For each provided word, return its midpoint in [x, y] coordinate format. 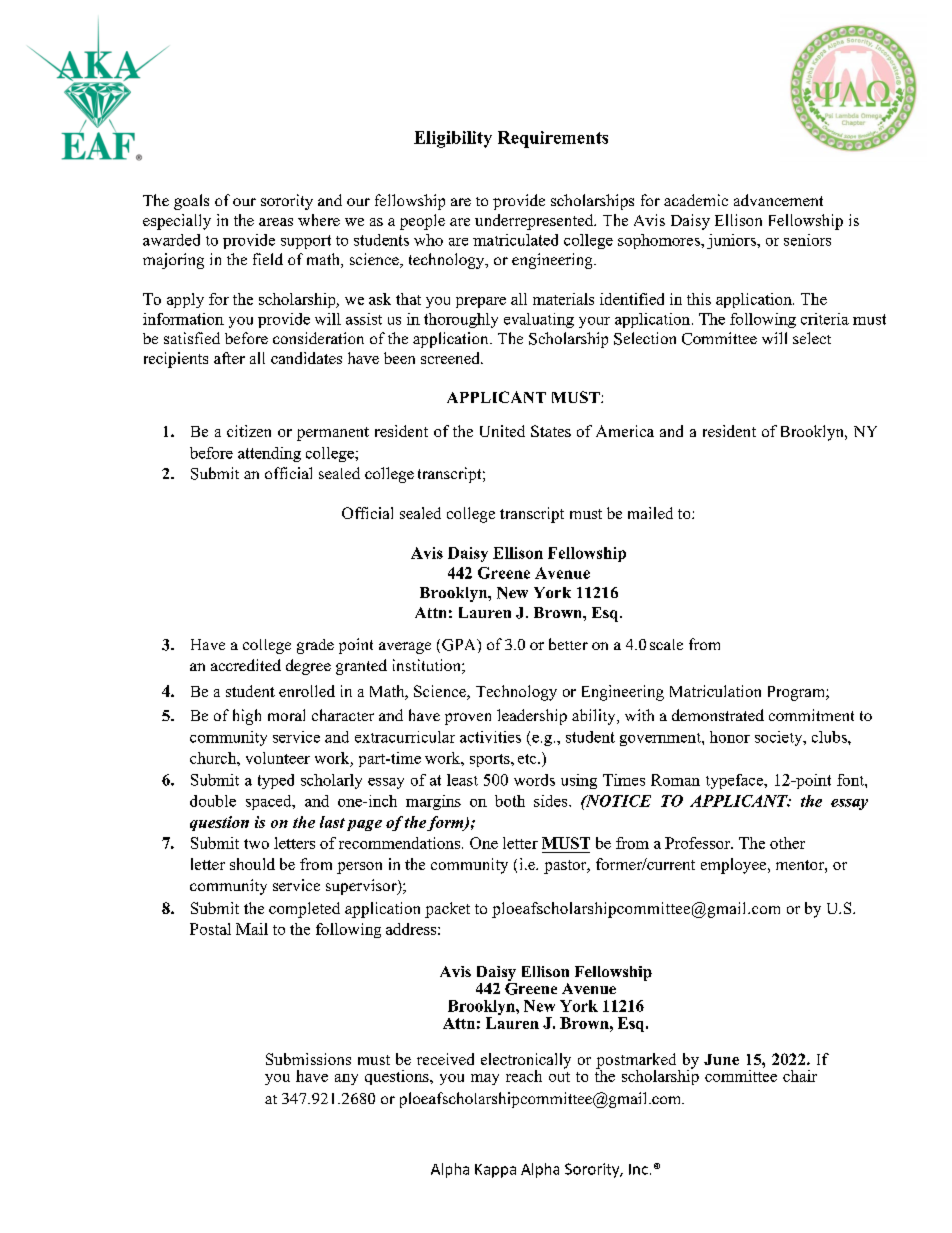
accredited [246, 665]
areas [276, 222]
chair [800, 1076]
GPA [460, 645]
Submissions [308, 1059]
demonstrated [718, 715]
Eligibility [453, 139]
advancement [778, 200]
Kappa [495, 1171]
